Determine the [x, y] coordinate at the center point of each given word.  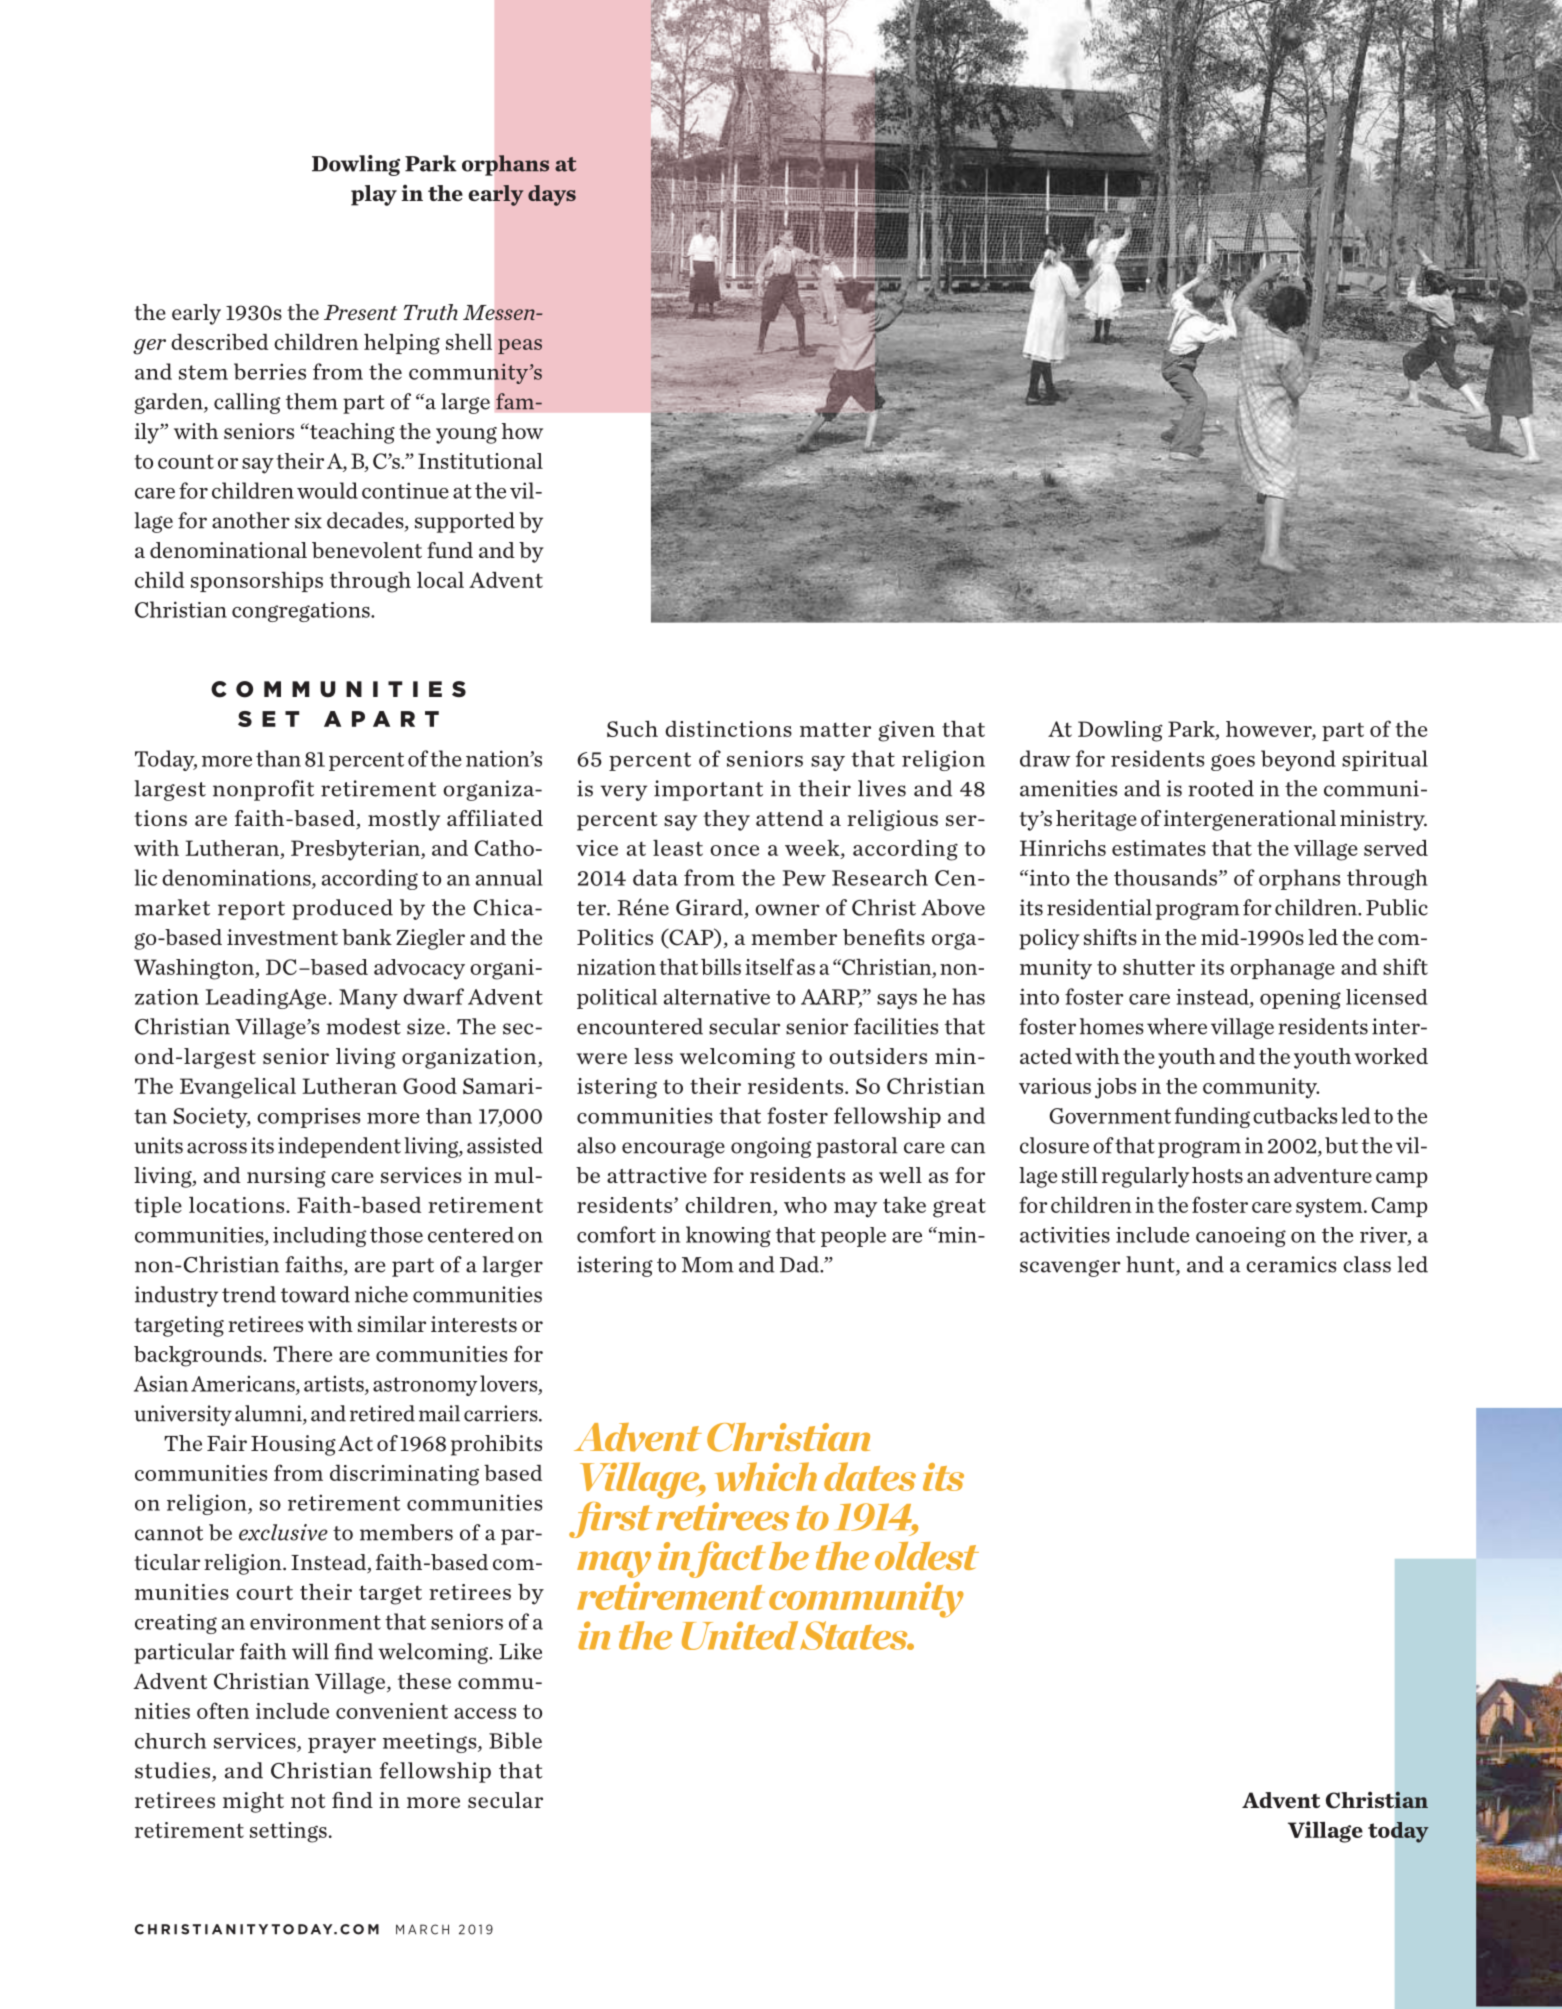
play [374, 195]
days [552, 195]
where [1177, 1026]
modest [363, 1026]
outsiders [878, 1056]
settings [288, 1832]
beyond [1298, 760]
